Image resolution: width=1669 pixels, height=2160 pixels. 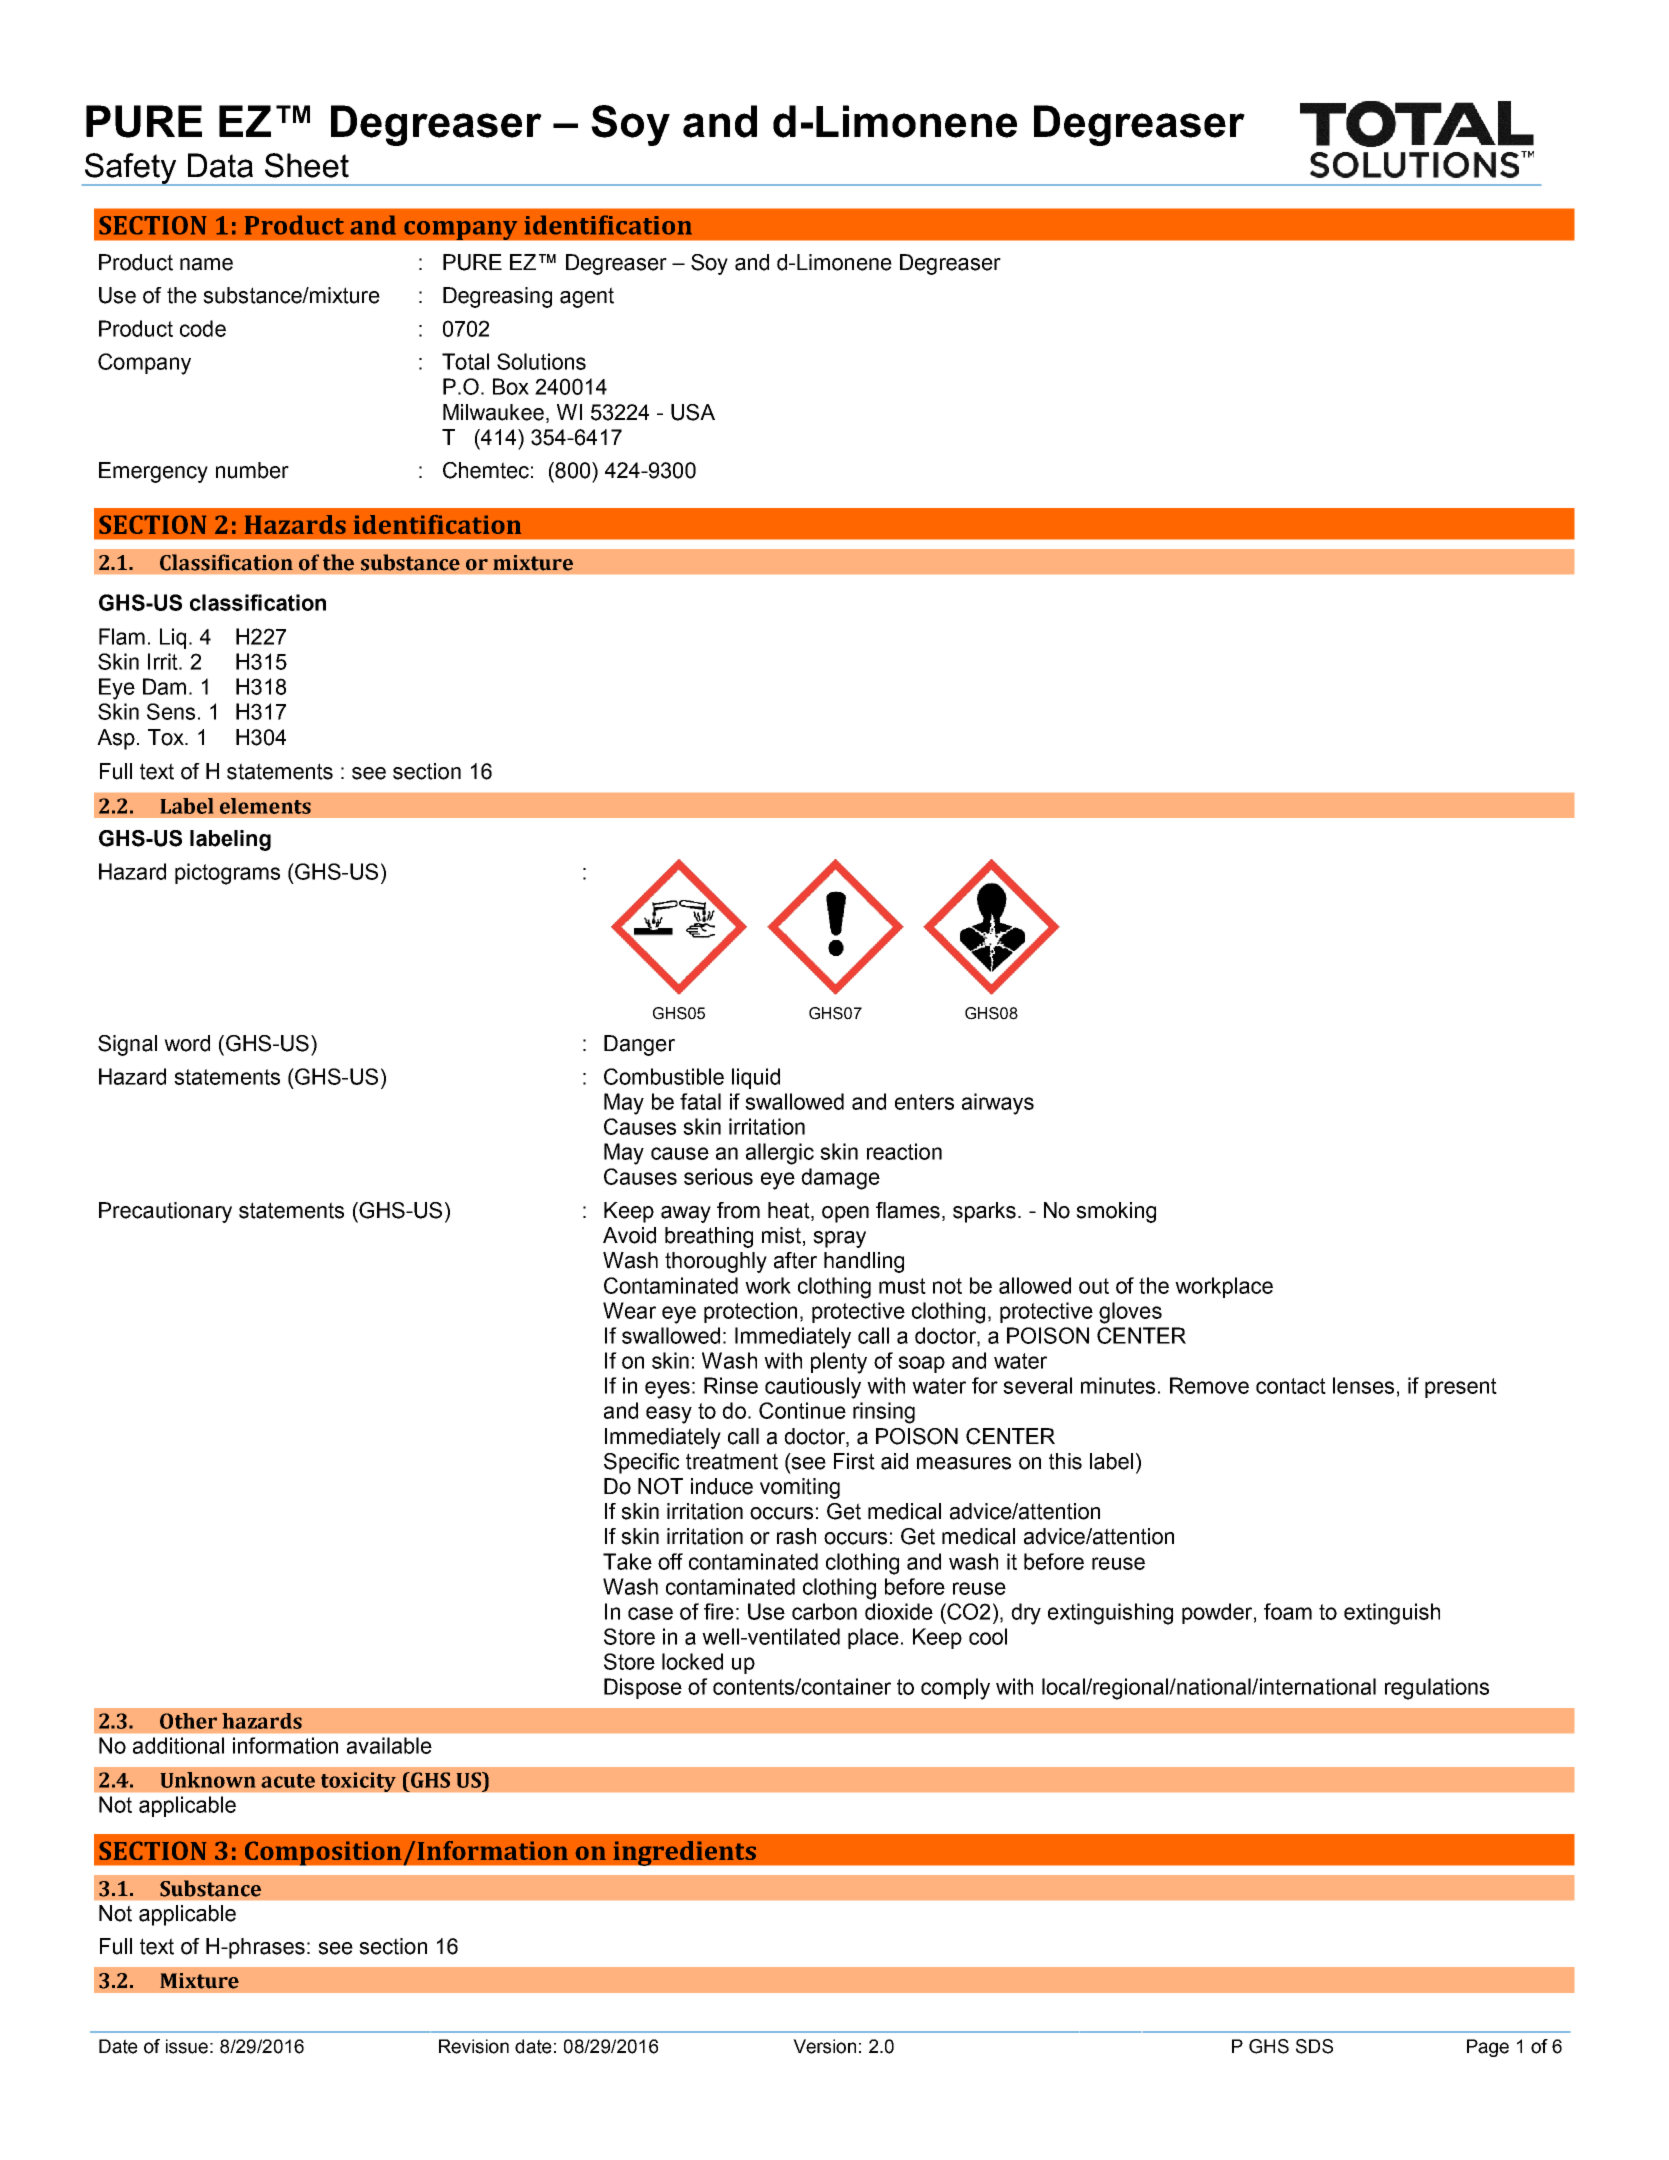 I want to click on airways, so click(x=998, y=1104).
